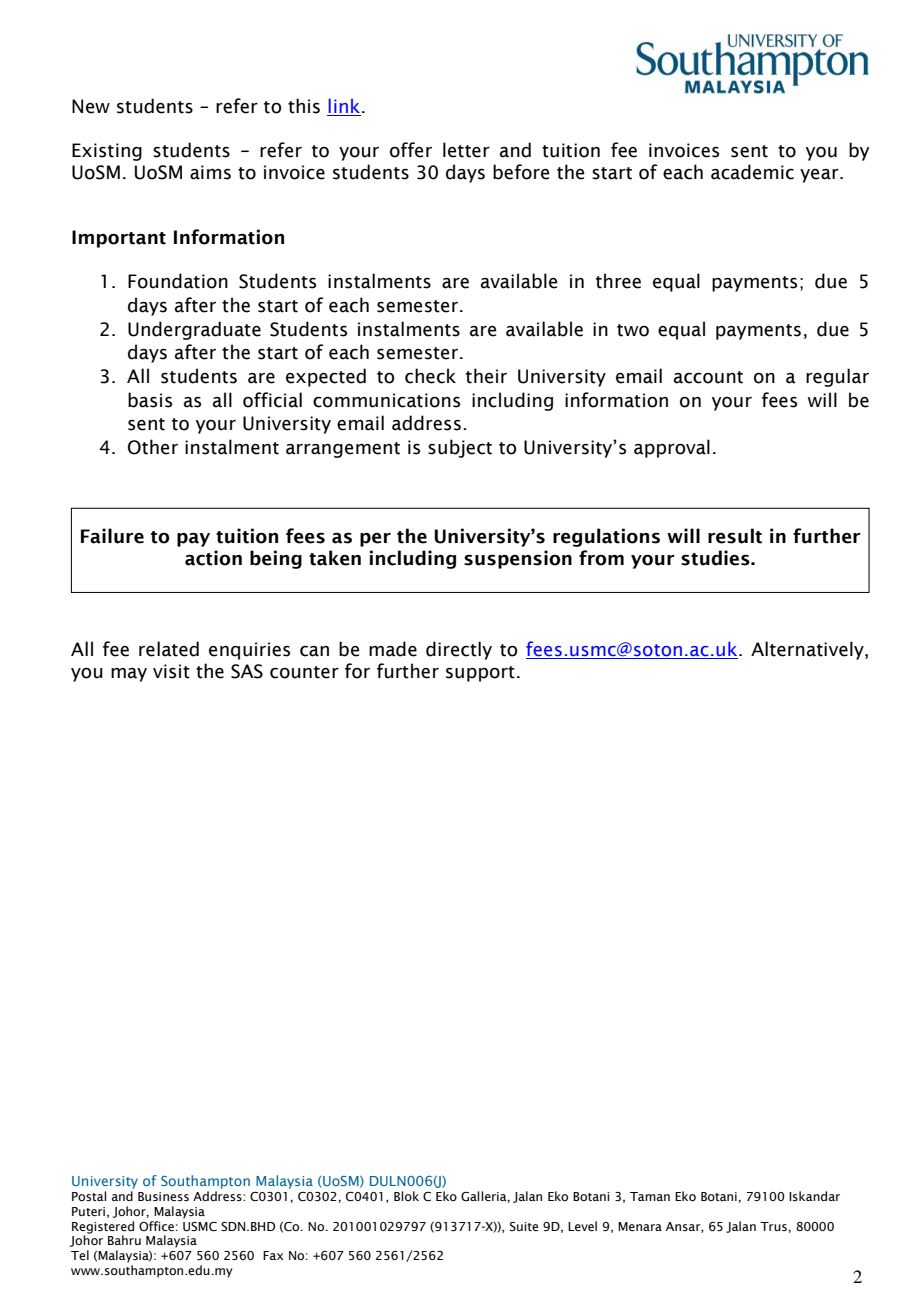  What do you see at coordinates (406, 1196) in the screenshot?
I see `Blok` at bounding box center [406, 1196].
